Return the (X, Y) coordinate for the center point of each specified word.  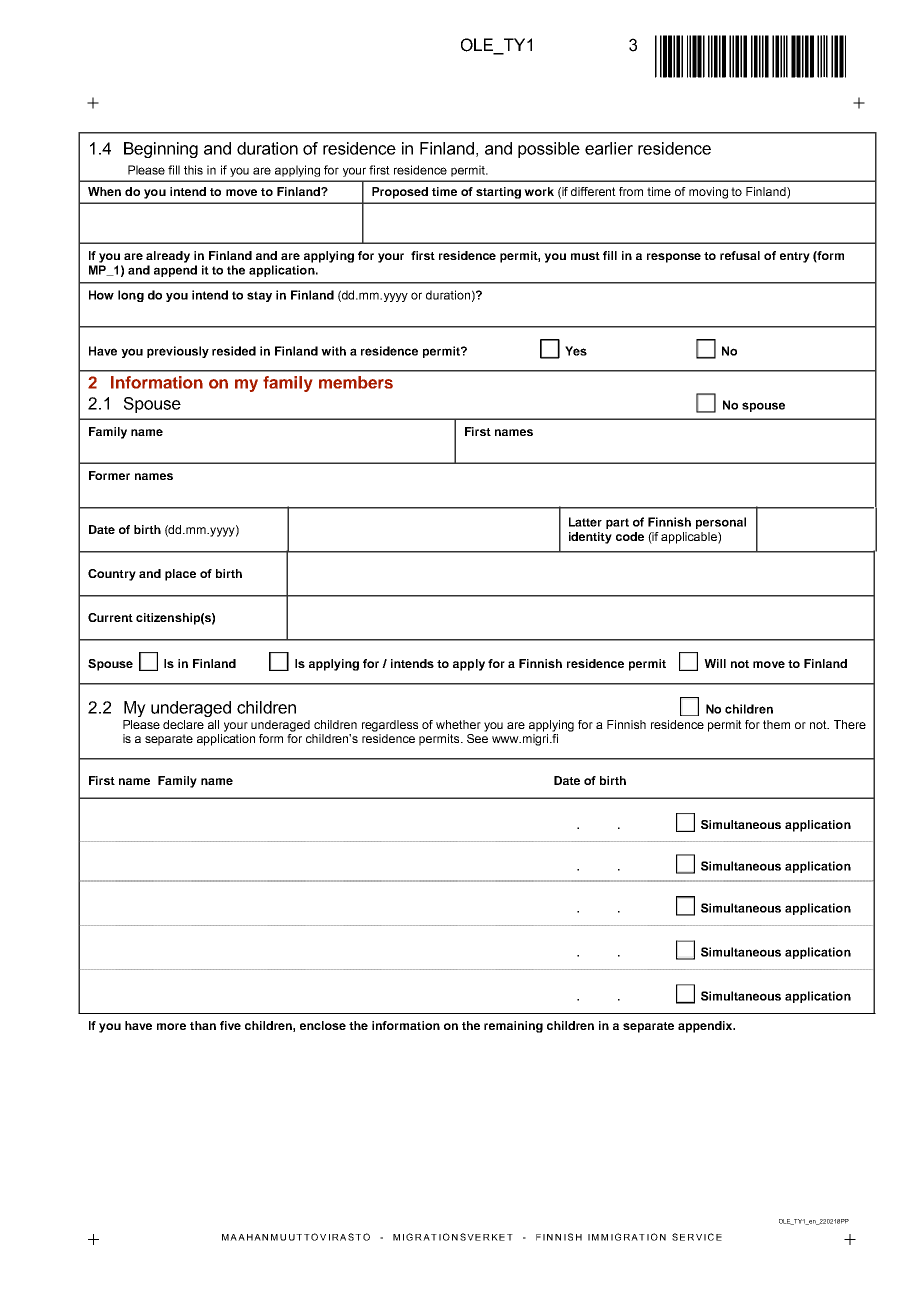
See (477, 738)
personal (721, 523)
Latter (585, 522)
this (193, 170)
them (776, 724)
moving (708, 193)
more (171, 1026)
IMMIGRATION (627, 1237)
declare (183, 724)
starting (498, 193)
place (180, 575)
